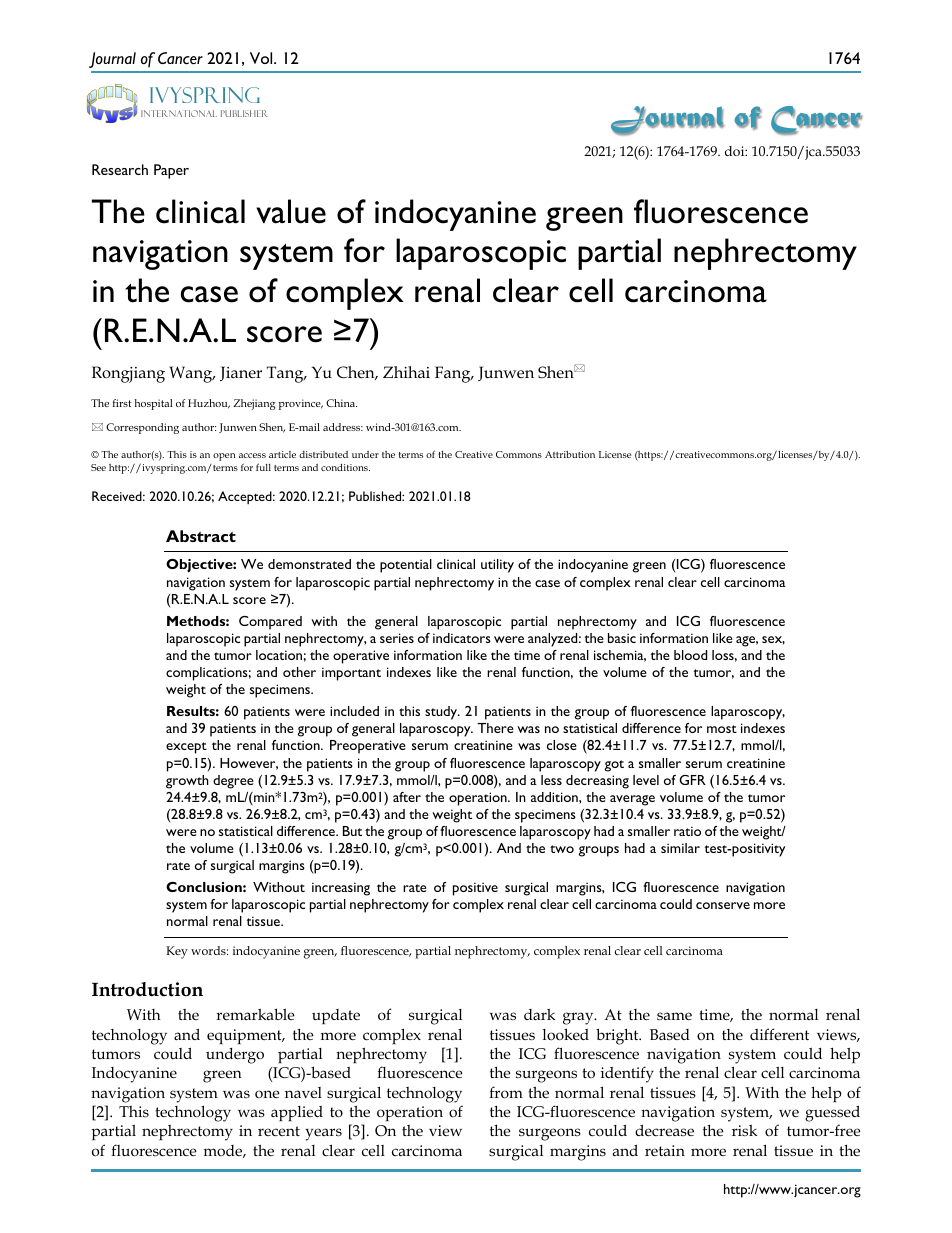  What do you see at coordinates (267, 1094) in the image?
I see `one` at bounding box center [267, 1094].
